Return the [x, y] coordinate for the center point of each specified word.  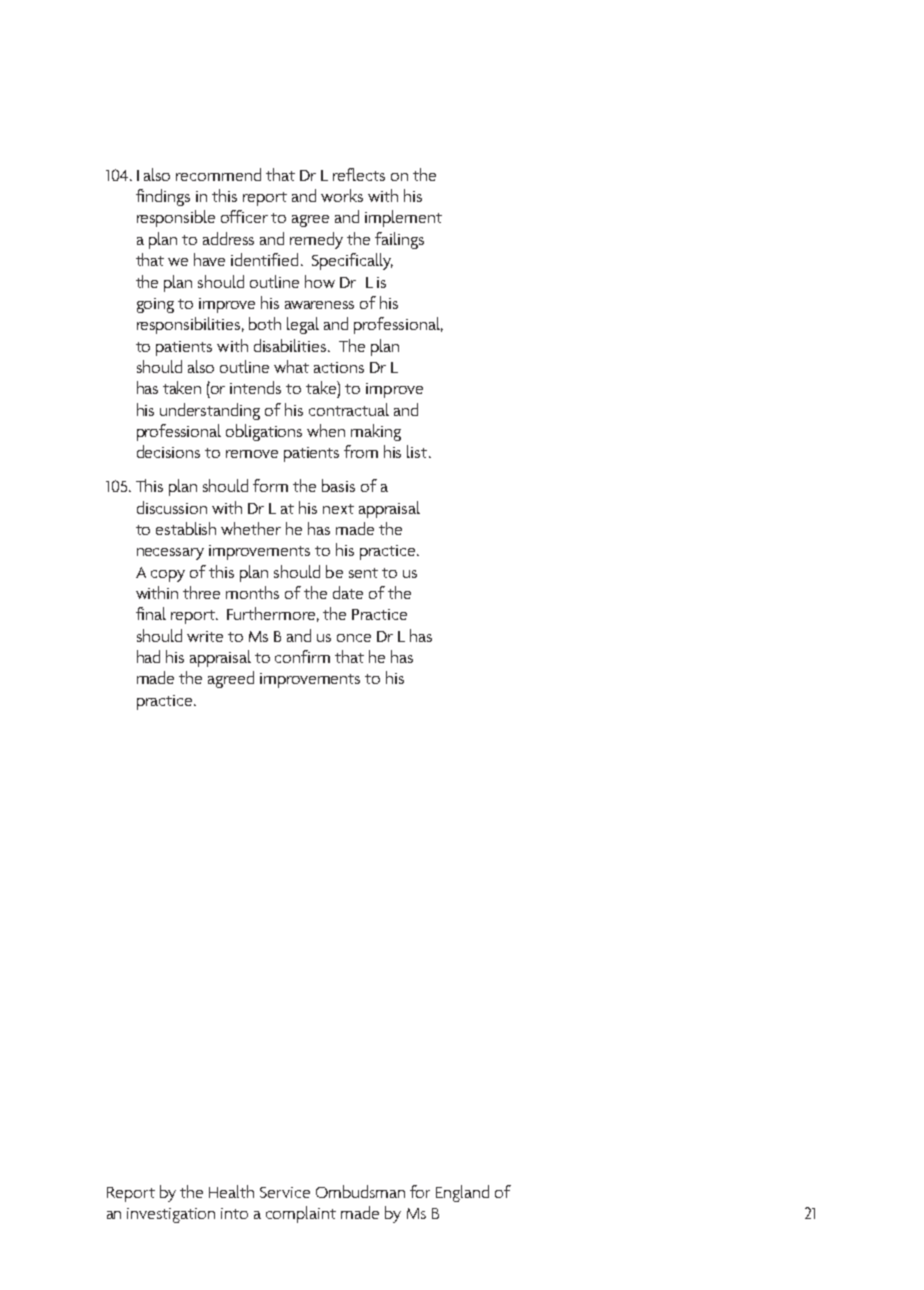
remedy [316, 240]
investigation [171, 1215]
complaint [301, 1214]
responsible [176, 218]
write [205, 636]
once [354, 638]
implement [403, 218]
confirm [302, 656]
